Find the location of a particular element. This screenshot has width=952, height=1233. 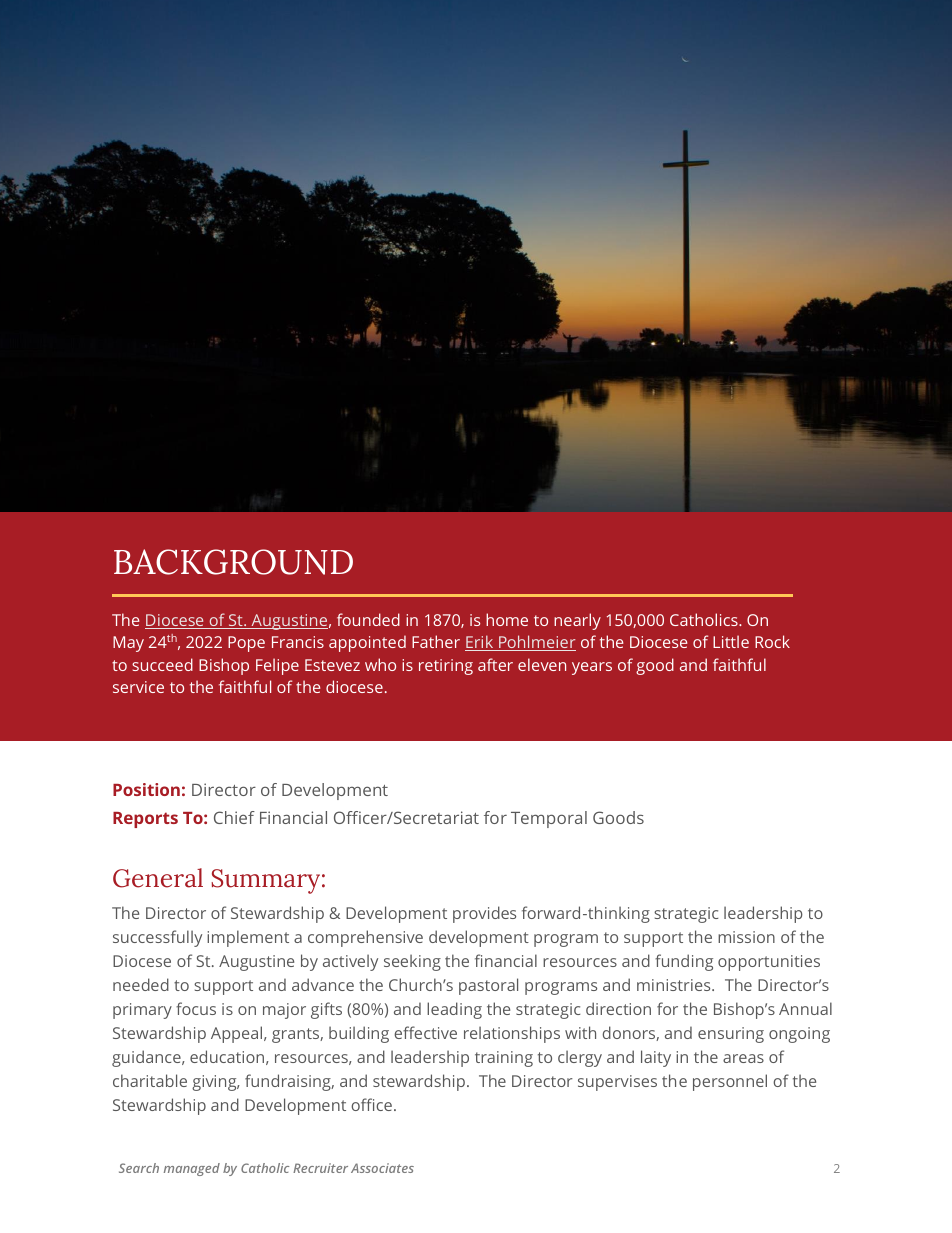

BACKGROUND is located at coordinates (233, 562).
